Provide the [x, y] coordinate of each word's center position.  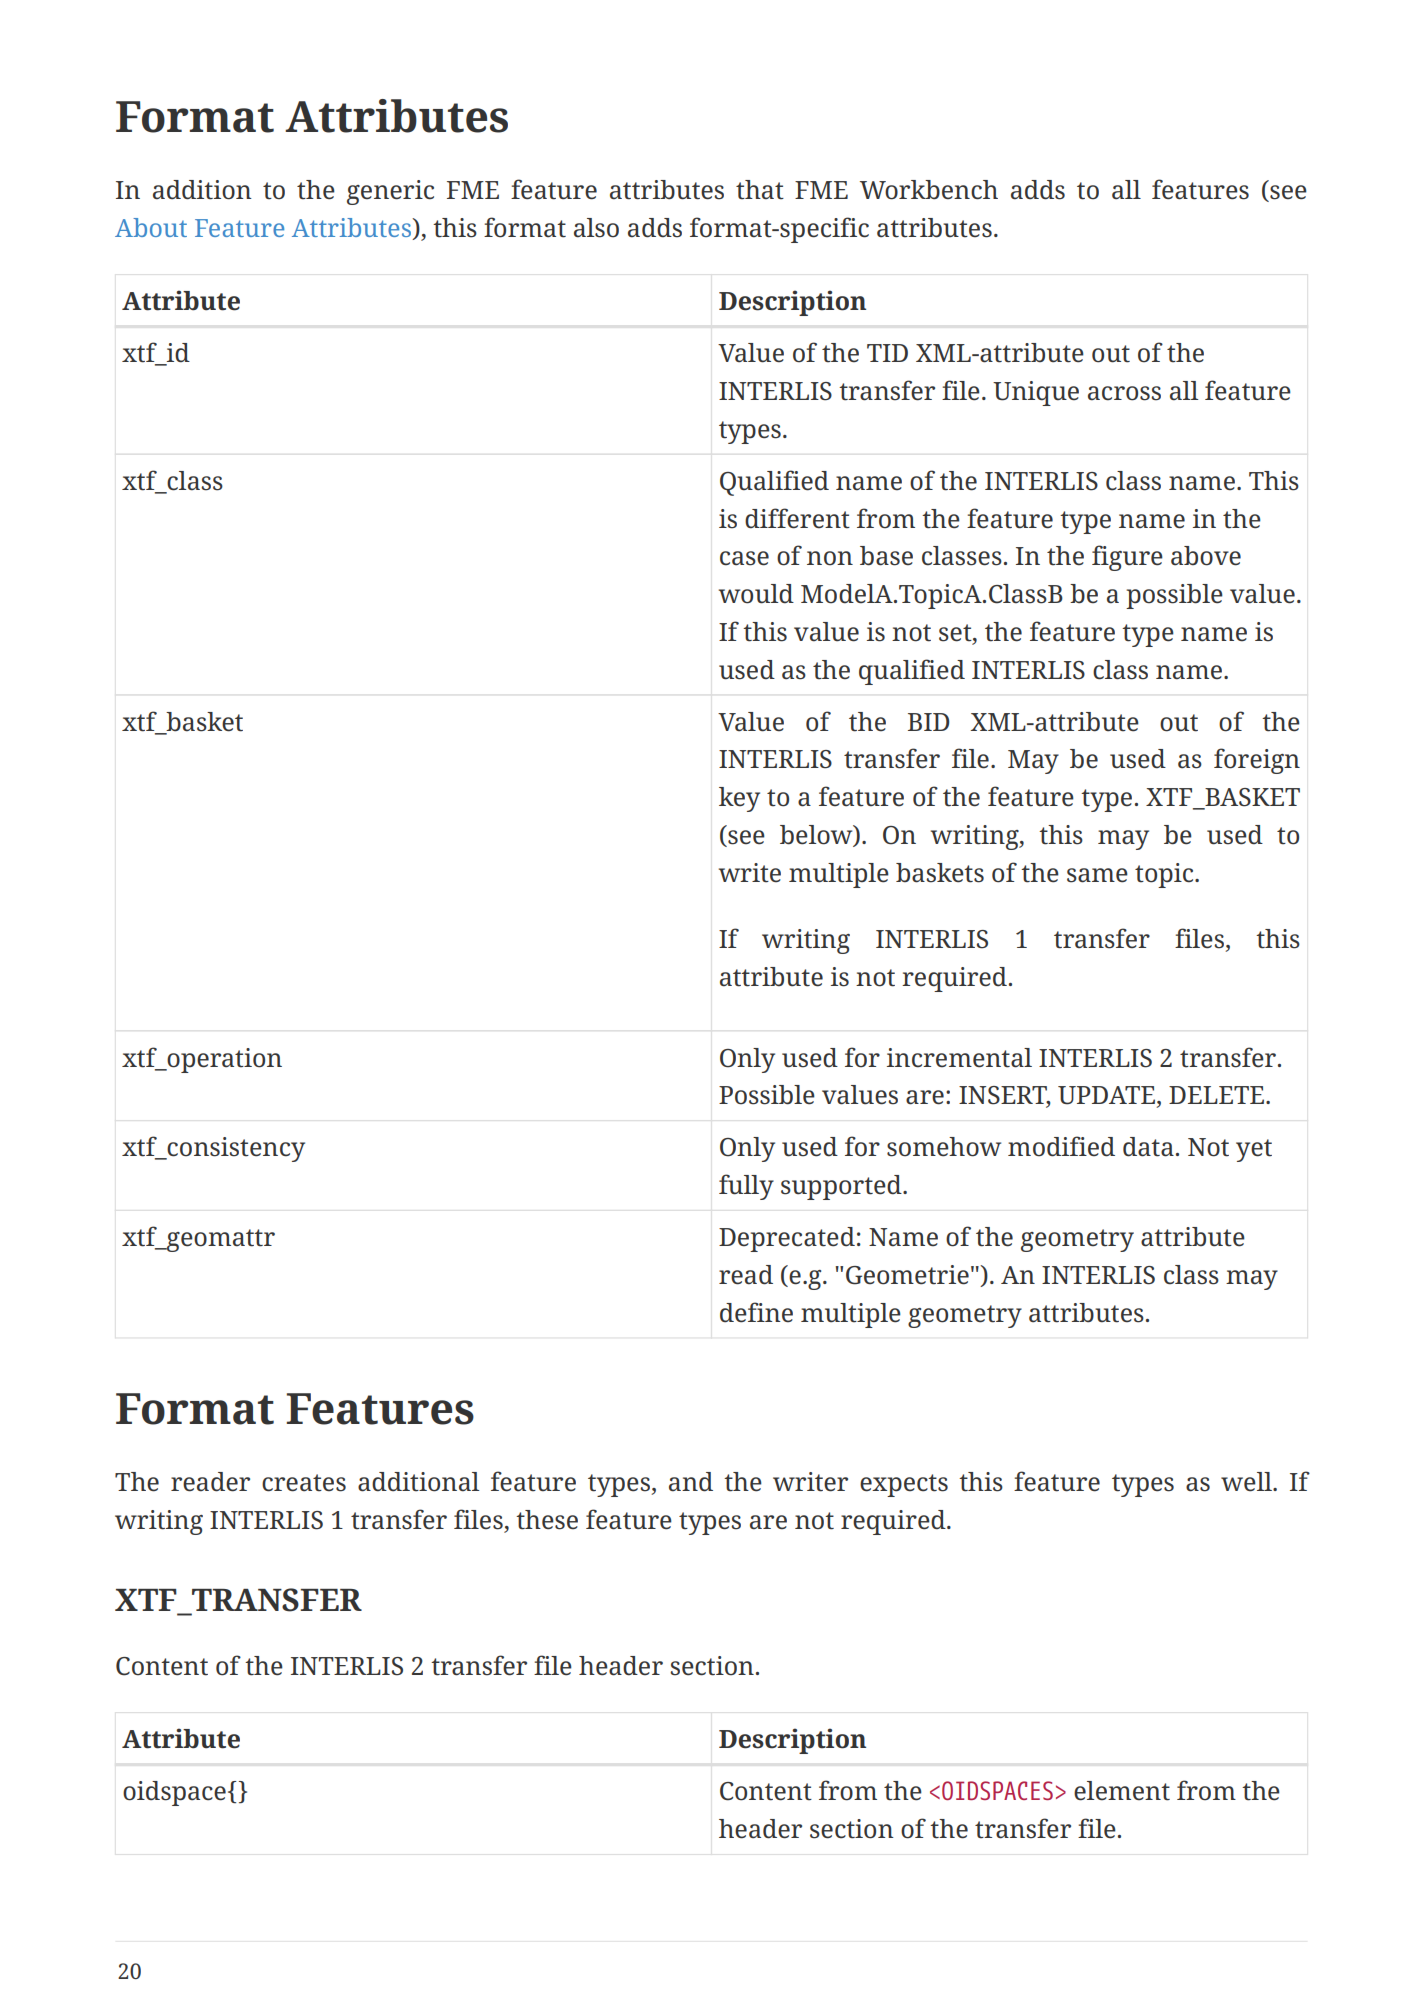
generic [390, 192]
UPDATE [1108, 1096]
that [760, 190]
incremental [959, 1058]
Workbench [929, 190]
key [739, 799]
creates [304, 1483]
